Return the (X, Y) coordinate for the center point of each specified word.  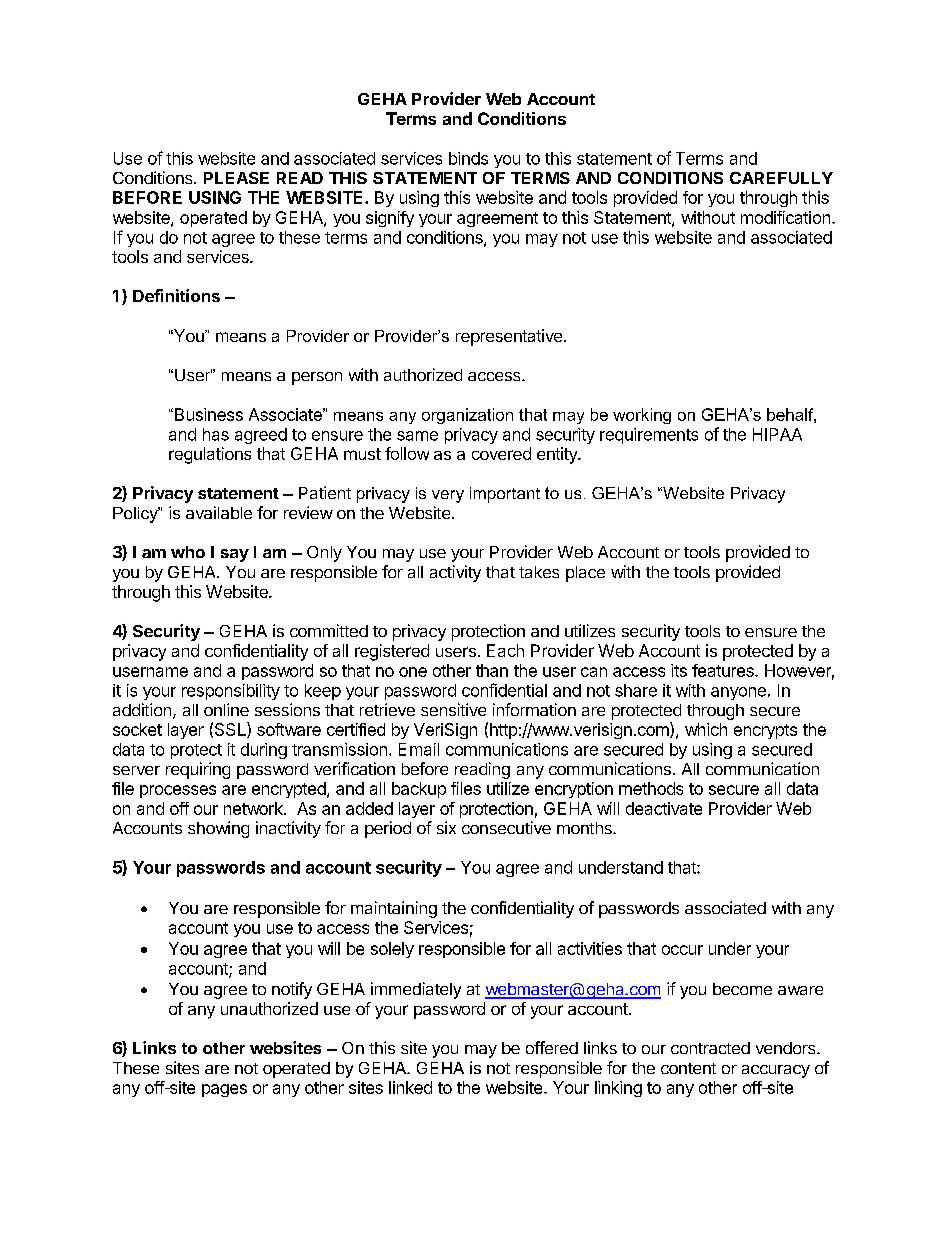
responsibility (231, 692)
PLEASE (236, 178)
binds (468, 158)
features (724, 670)
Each (505, 650)
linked (410, 1087)
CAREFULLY (781, 178)
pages (224, 1090)
